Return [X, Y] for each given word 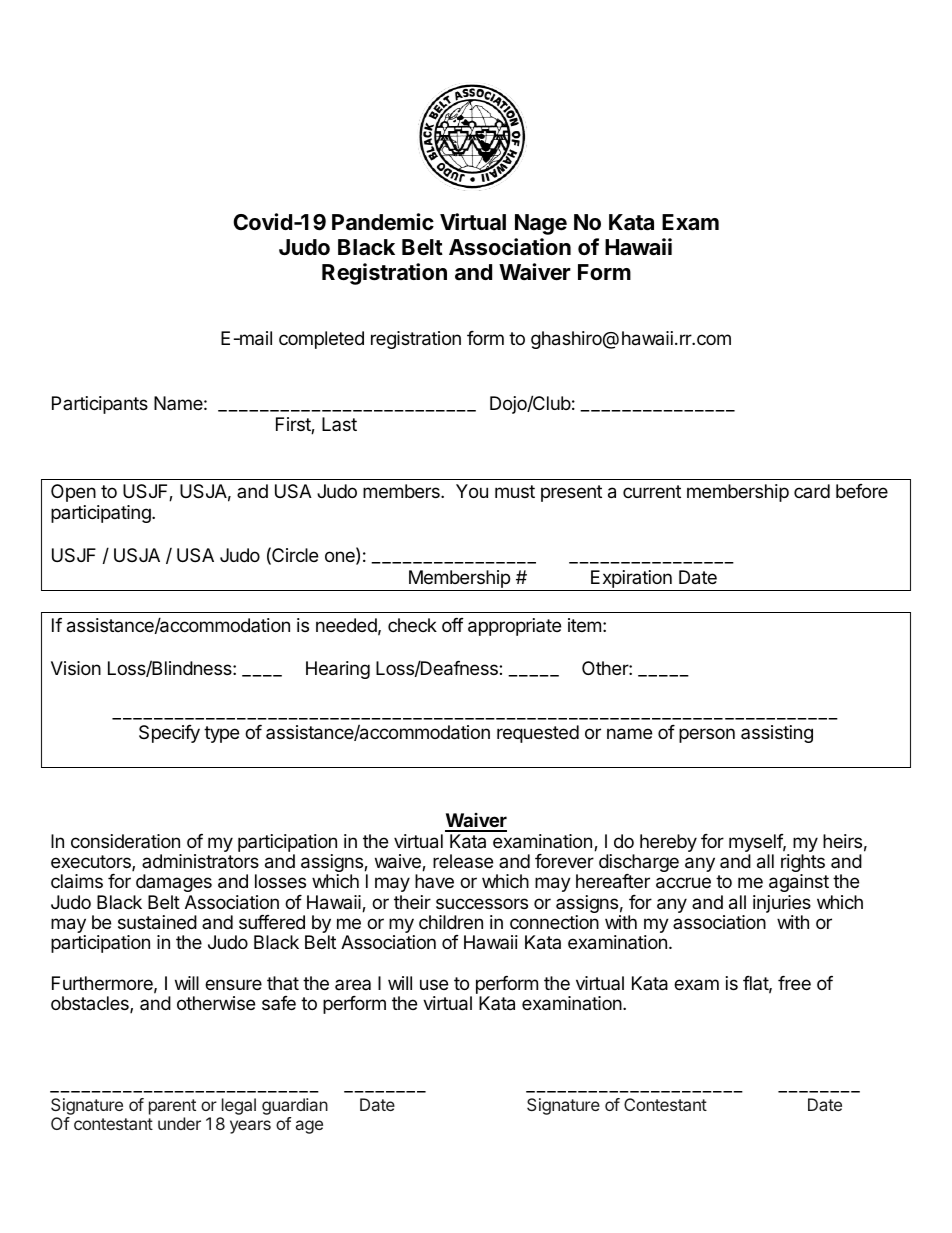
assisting [777, 734]
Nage [541, 224]
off [453, 625]
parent [172, 1107]
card [812, 491]
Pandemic [383, 222]
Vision [76, 668]
